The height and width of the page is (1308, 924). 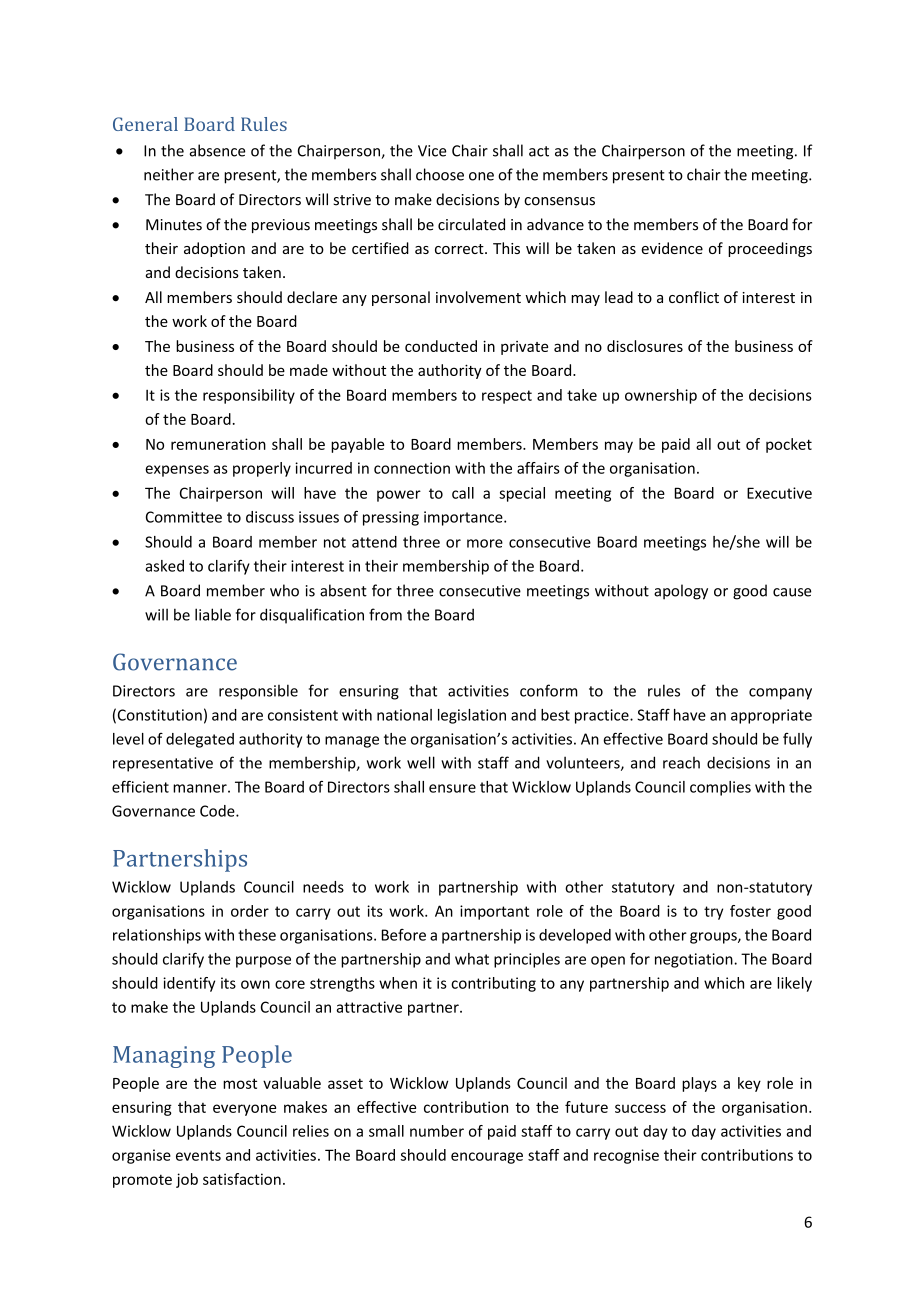 What do you see at coordinates (672, 248) in the page?
I see `evidence` at bounding box center [672, 248].
